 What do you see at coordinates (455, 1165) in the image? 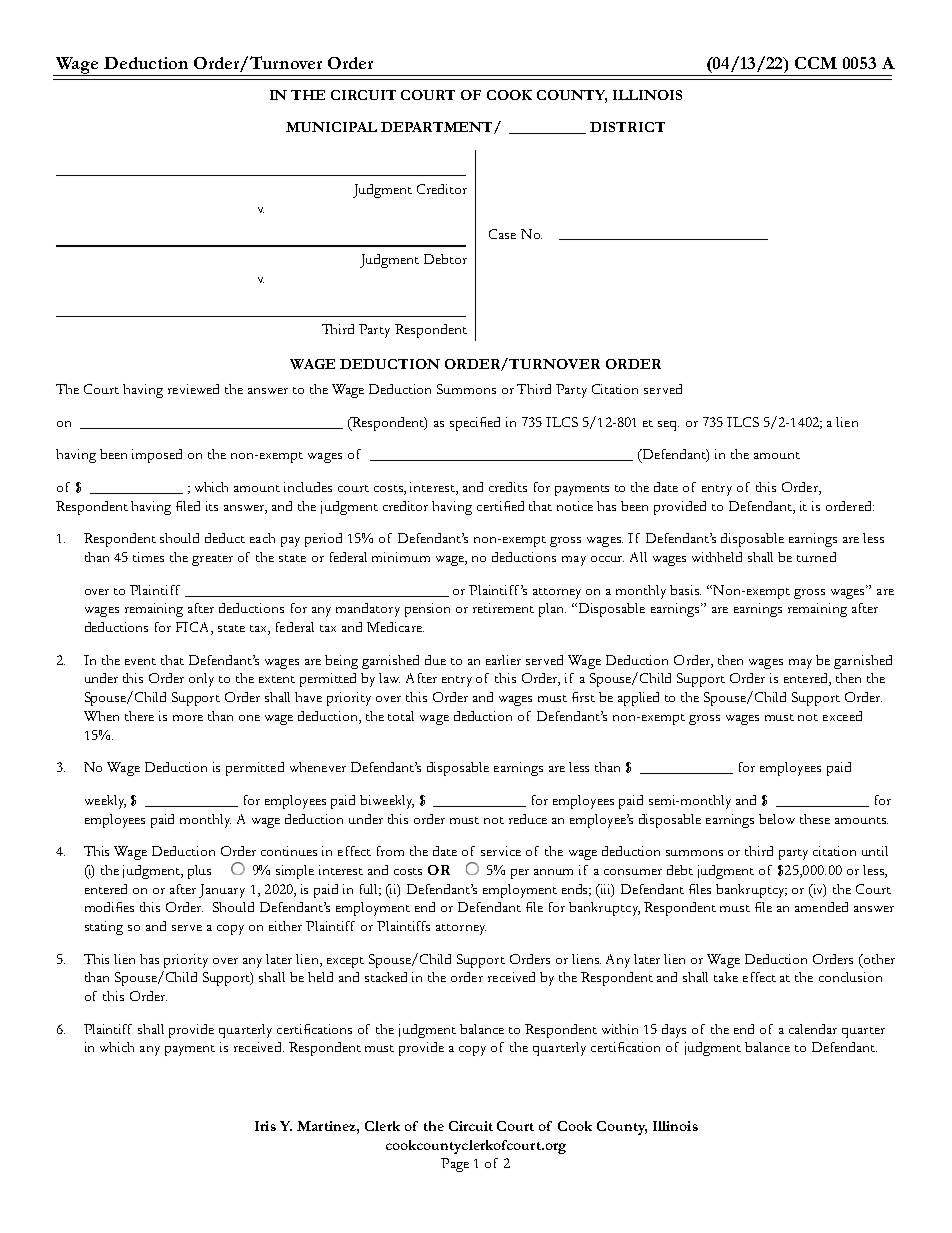
I see `Page` at bounding box center [455, 1165].
